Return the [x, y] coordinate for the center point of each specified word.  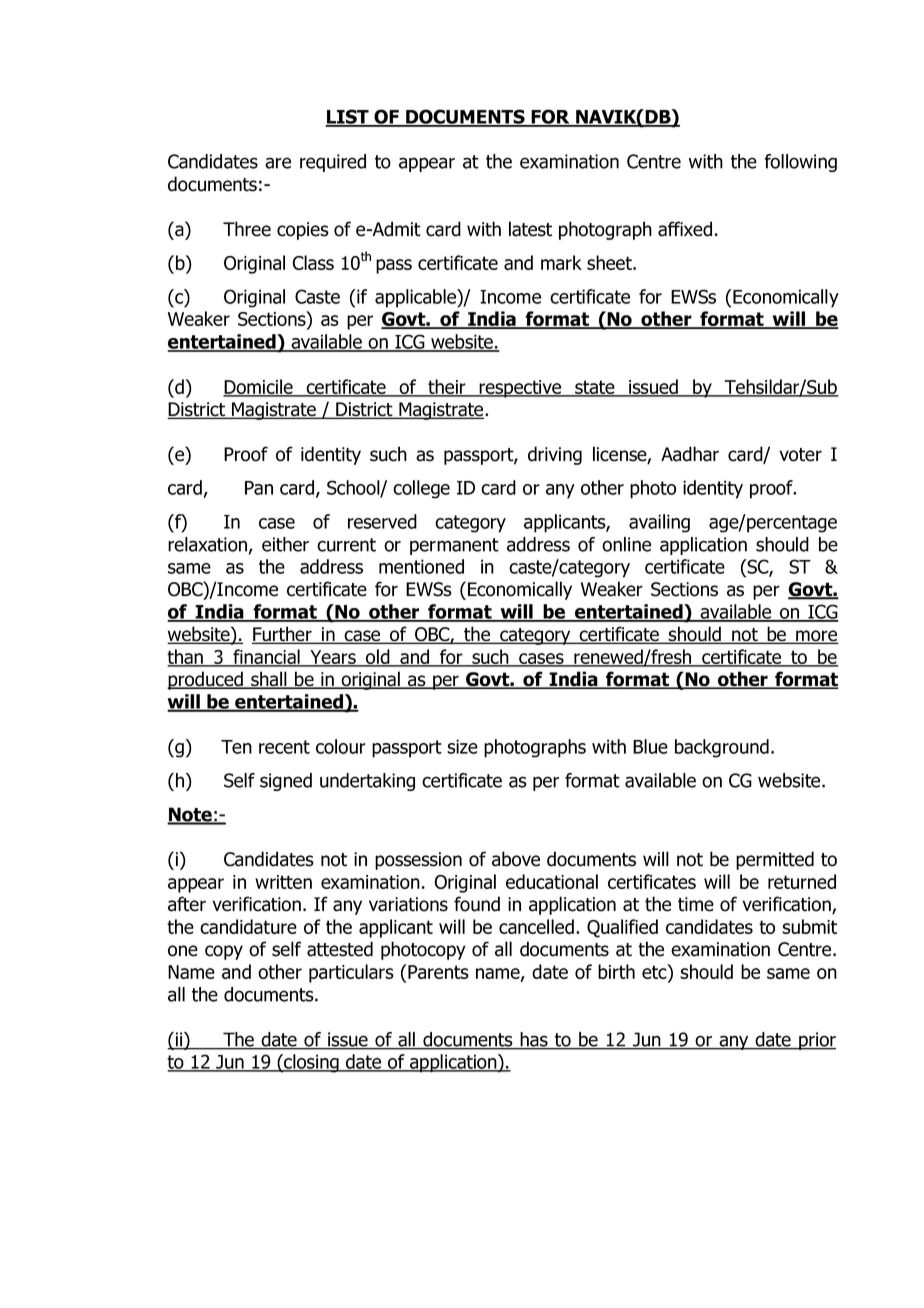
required [333, 163]
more [816, 637]
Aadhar [690, 454]
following [800, 163]
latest [530, 229]
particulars [351, 973]
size [462, 746]
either [285, 544]
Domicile [259, 387]
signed [286, 782]
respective [520, 389]
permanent [454, 546]
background [722, 748]
